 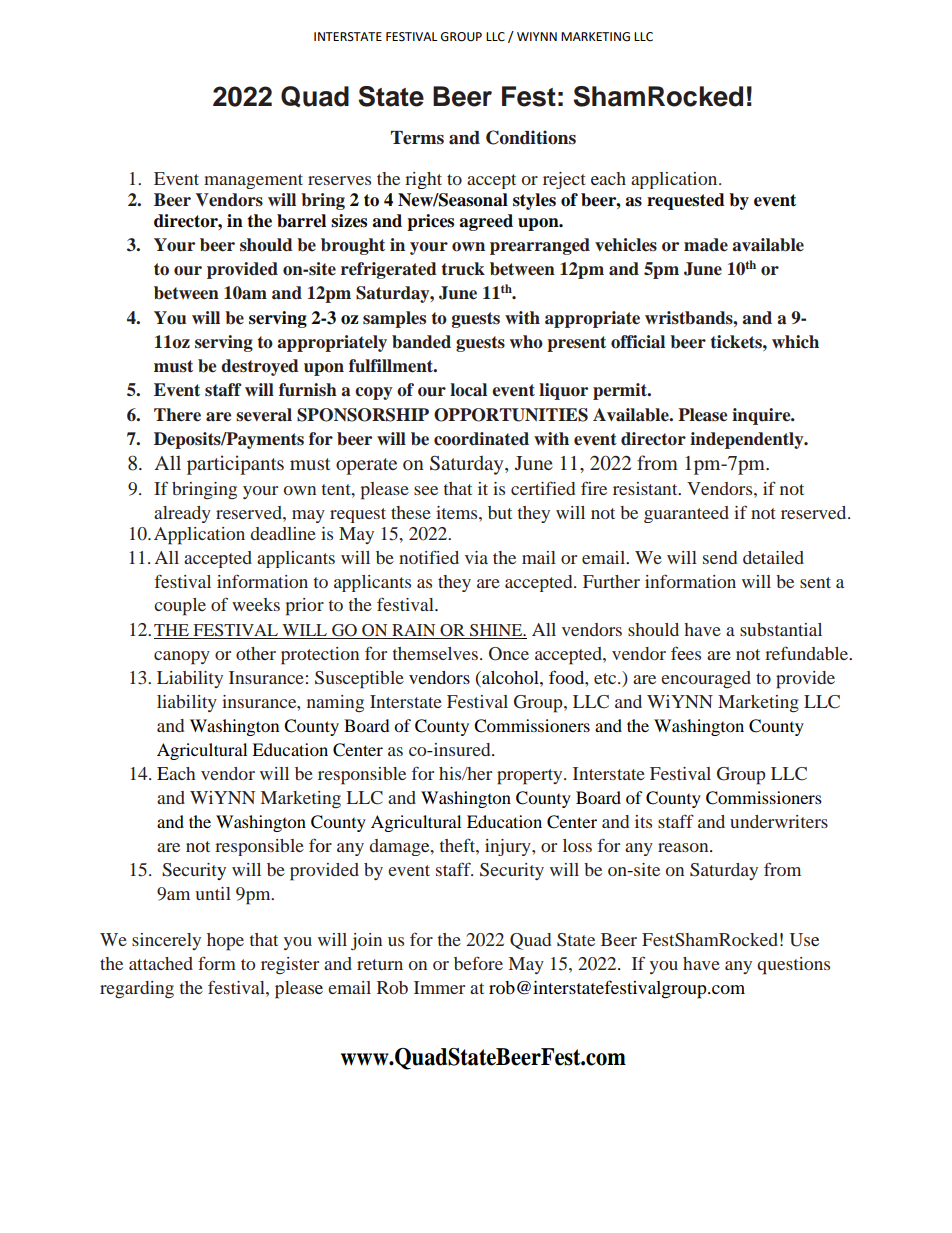 I want to click on There, so click(x=177, y=415).
